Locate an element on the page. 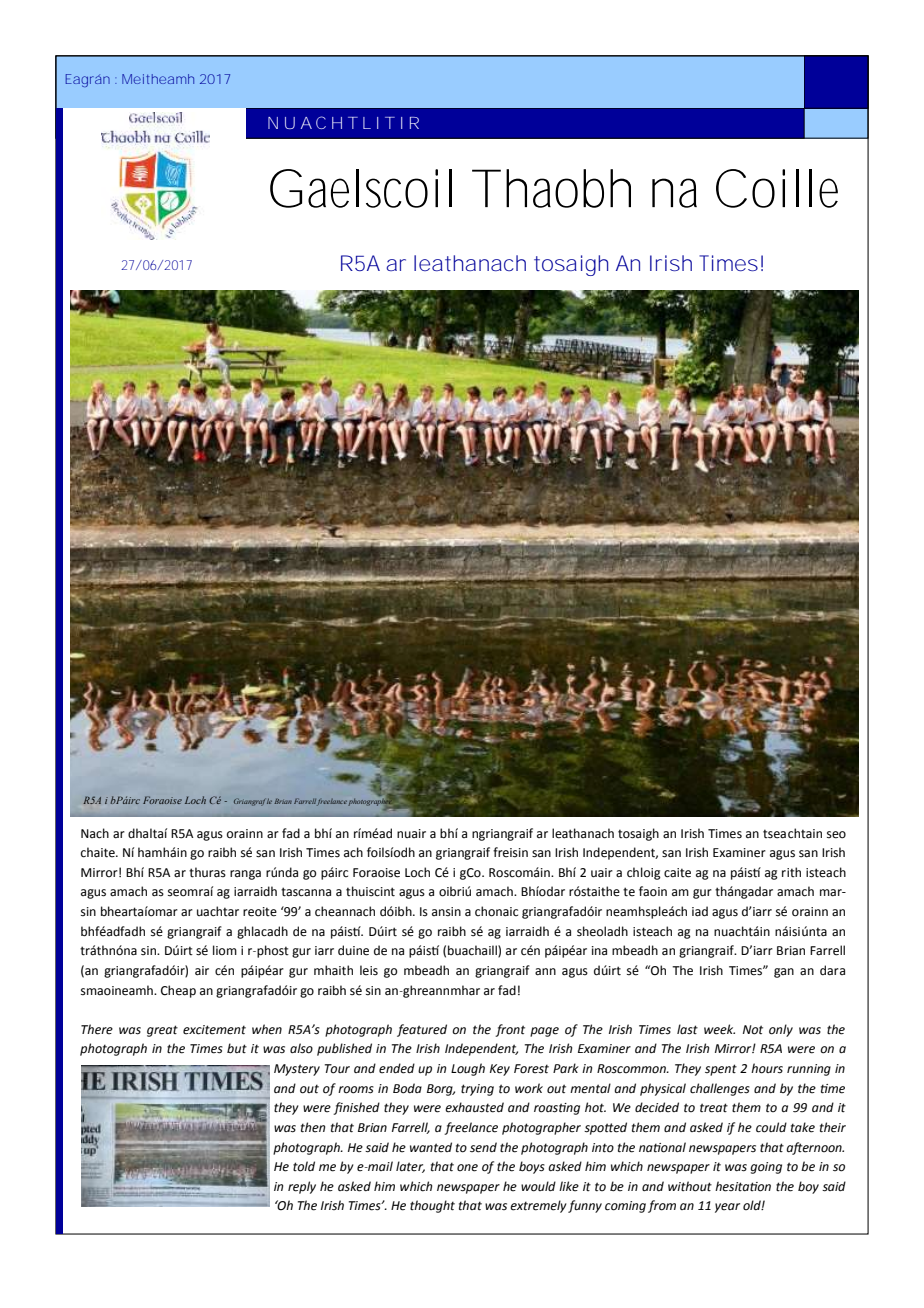 This image has height=1308, width=924. year is located at coordinates (727, 1208).
